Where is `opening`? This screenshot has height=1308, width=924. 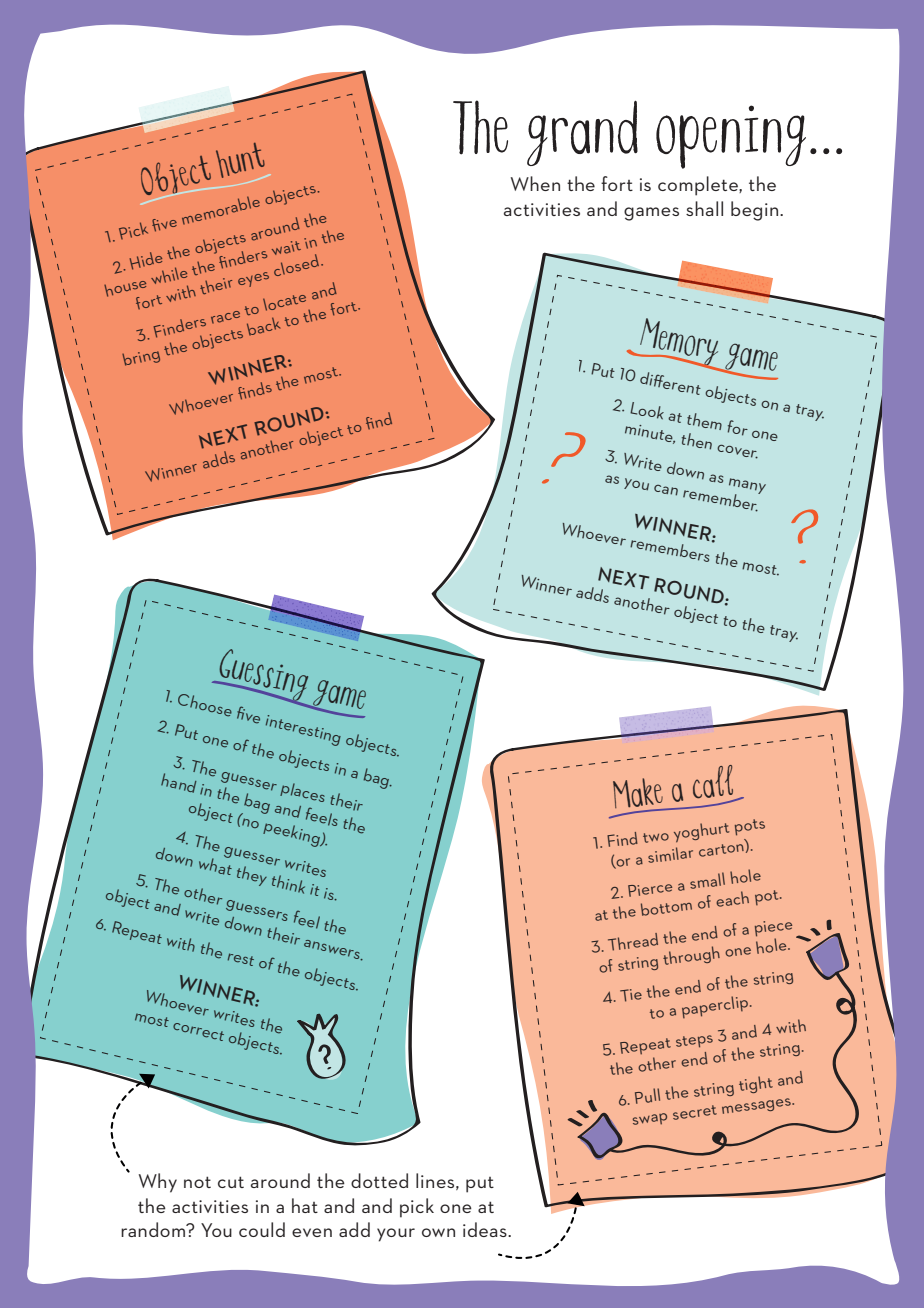 opening is located at coordinates (731, 137).
